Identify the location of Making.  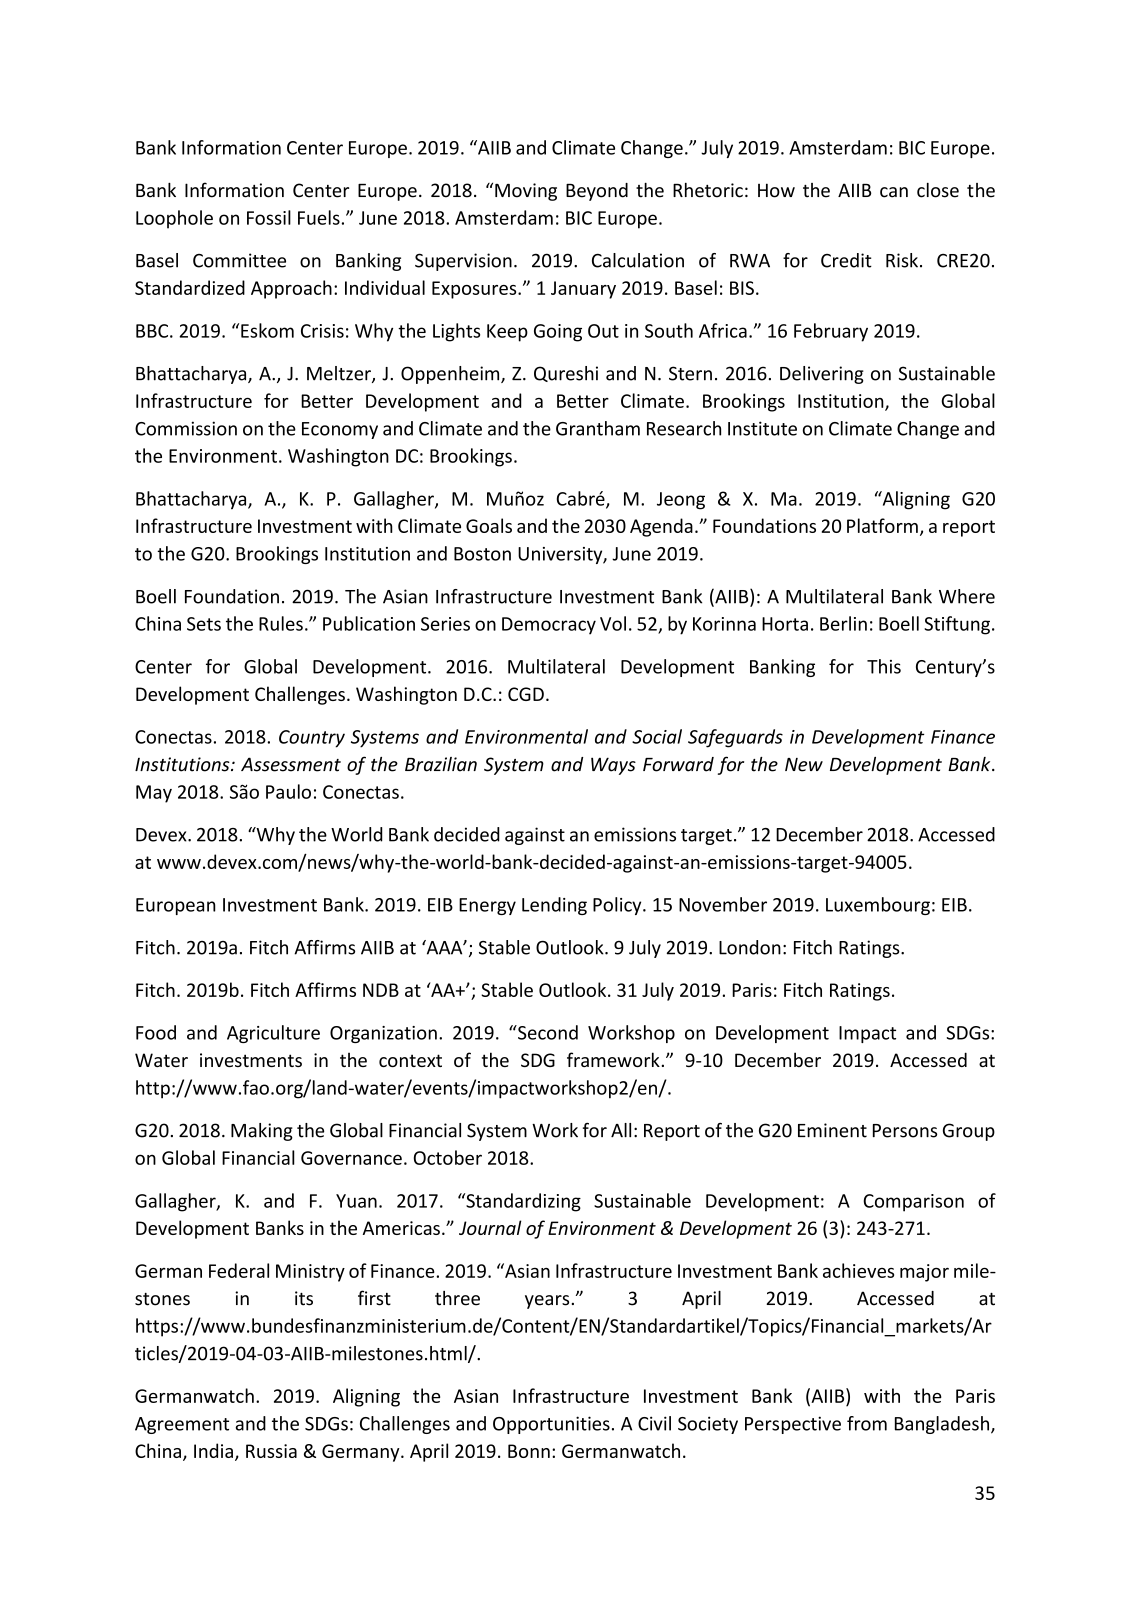
(262, 1132).
